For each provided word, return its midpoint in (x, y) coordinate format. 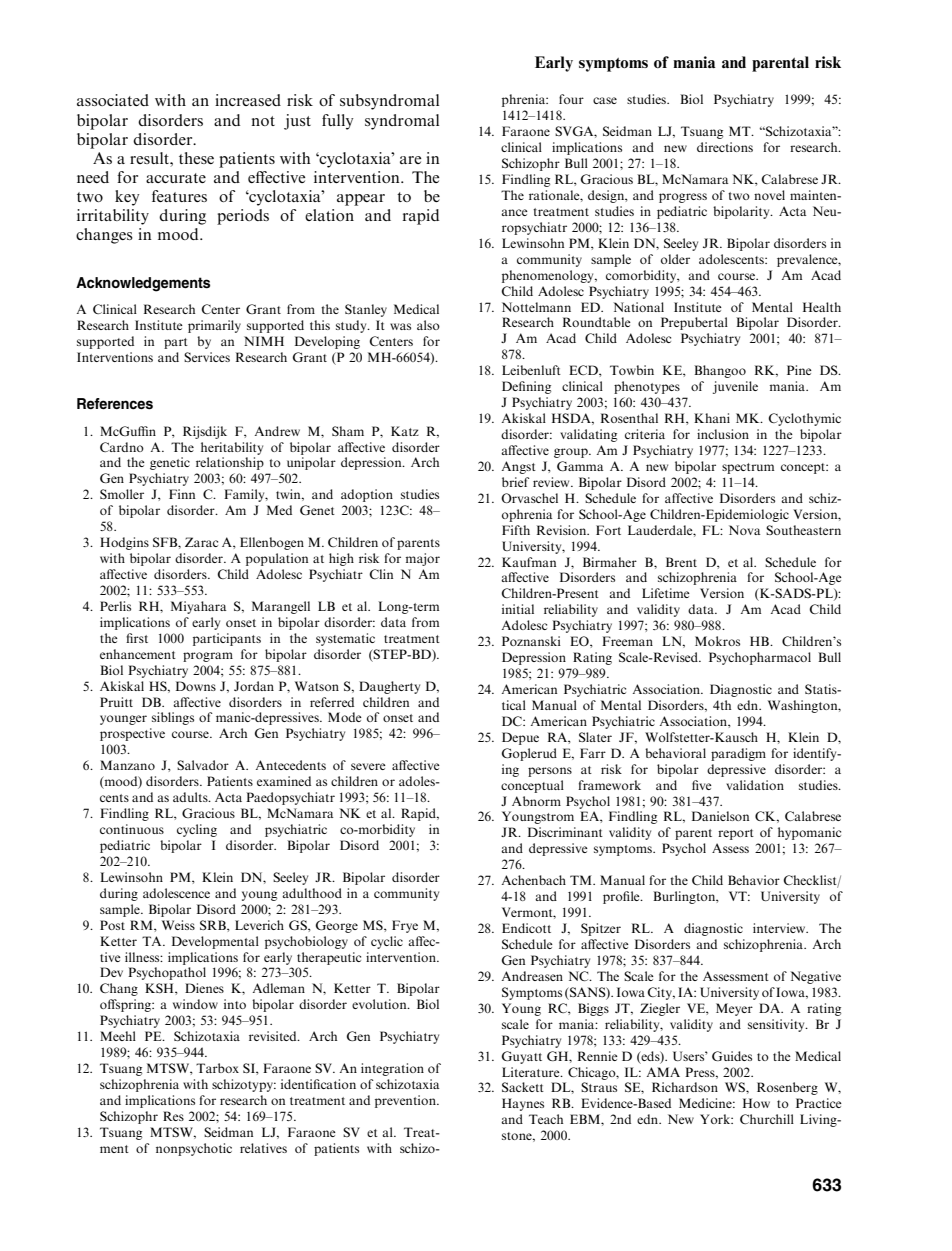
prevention (406, 1101)
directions (725, 147)
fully (337, 122)
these (196, 158)
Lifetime (666, 593)
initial (518, 609)
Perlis (115, 606)
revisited (274, 1036)
